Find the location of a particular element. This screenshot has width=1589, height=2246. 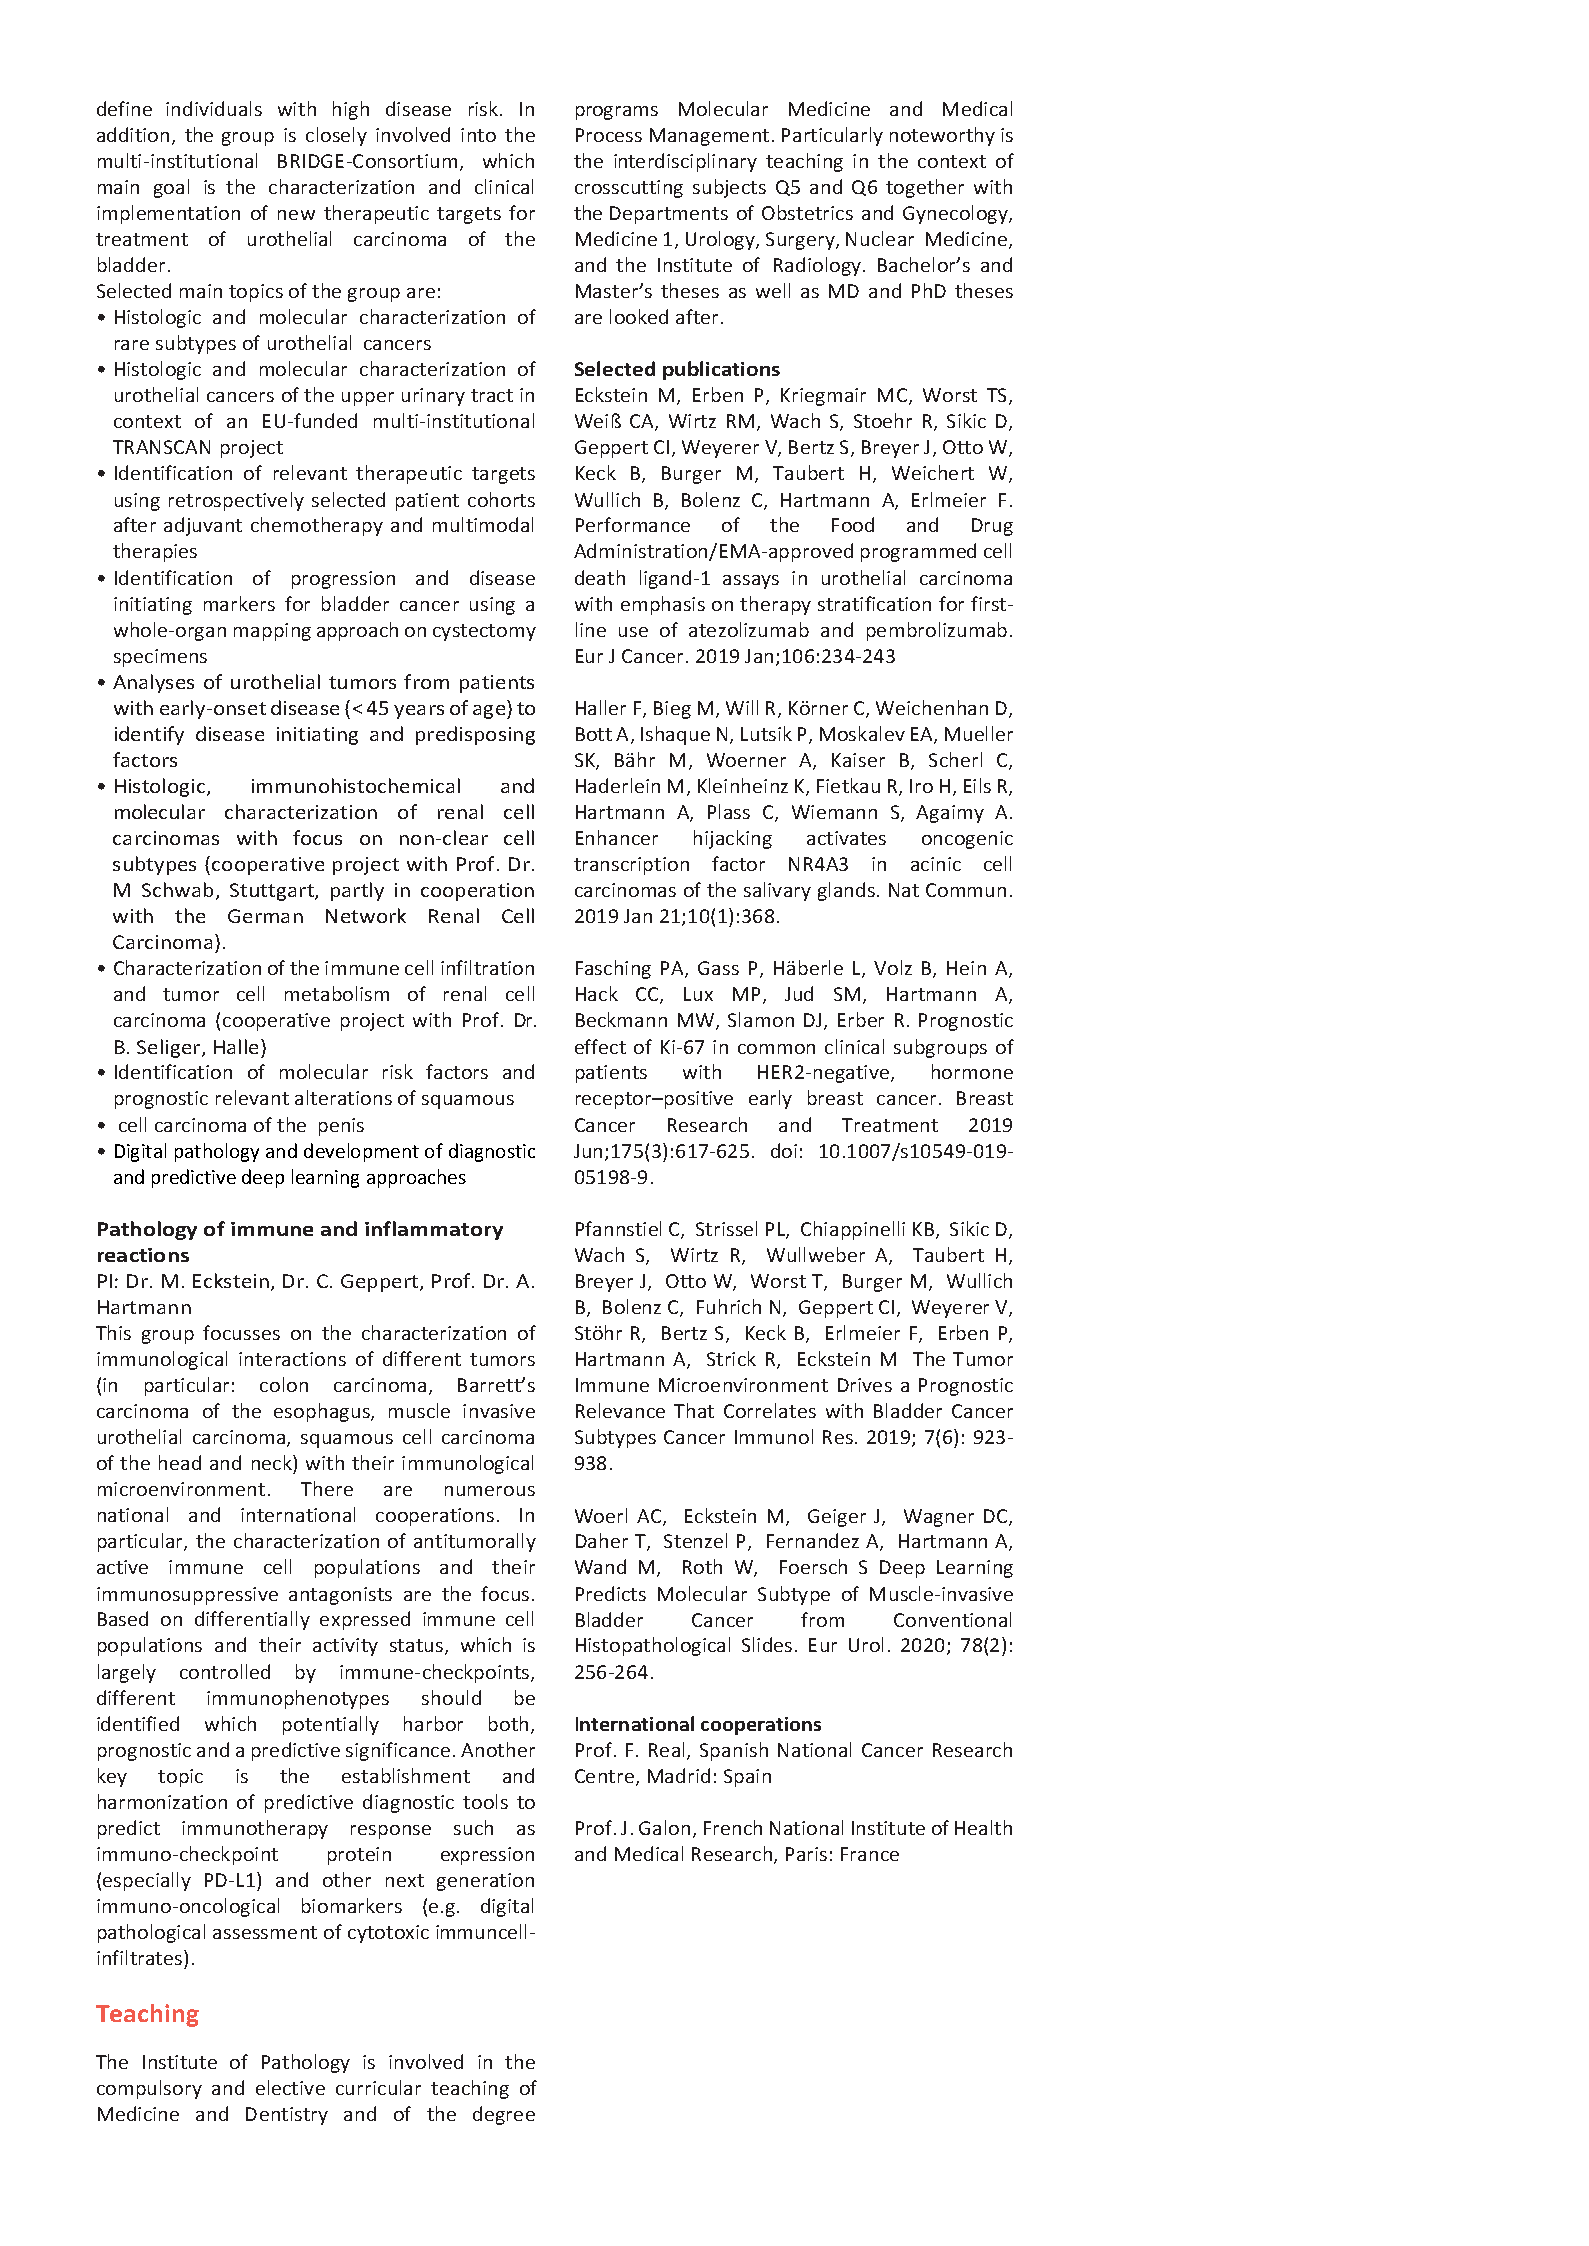

effect is located at coordinates (600, 1046).
